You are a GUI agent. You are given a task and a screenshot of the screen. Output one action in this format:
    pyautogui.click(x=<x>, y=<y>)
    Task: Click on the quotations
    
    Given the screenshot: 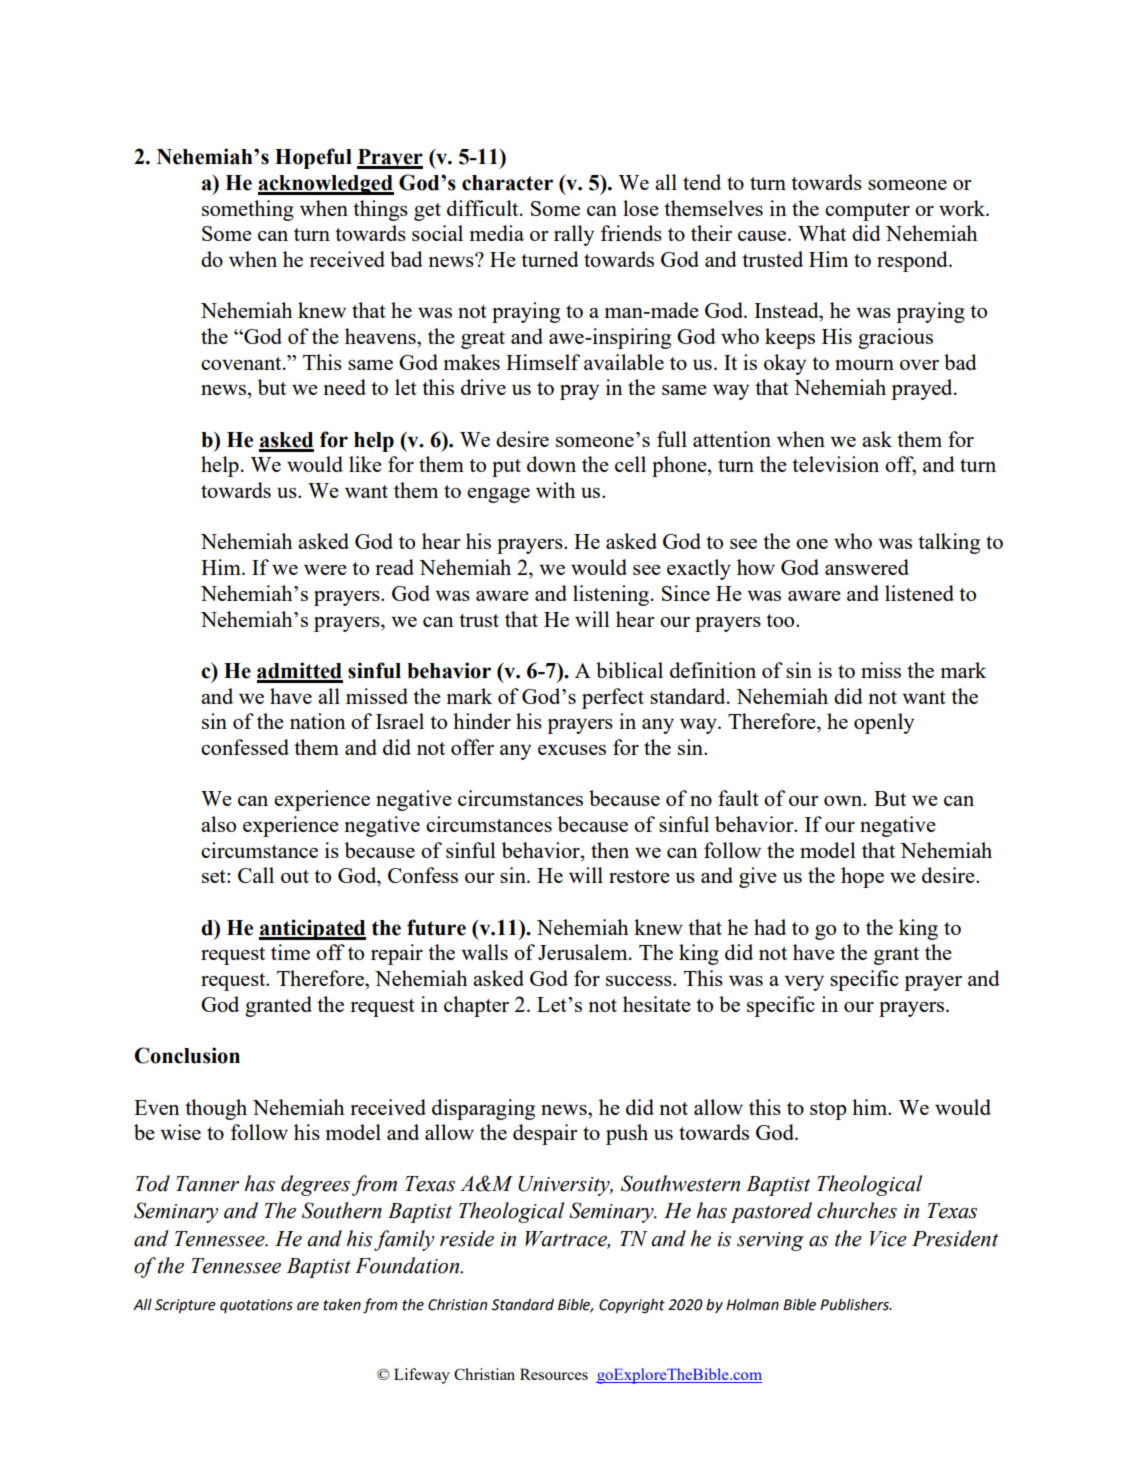 What is the action you would take?
    pyautogui.click(x=256, y=1306)
